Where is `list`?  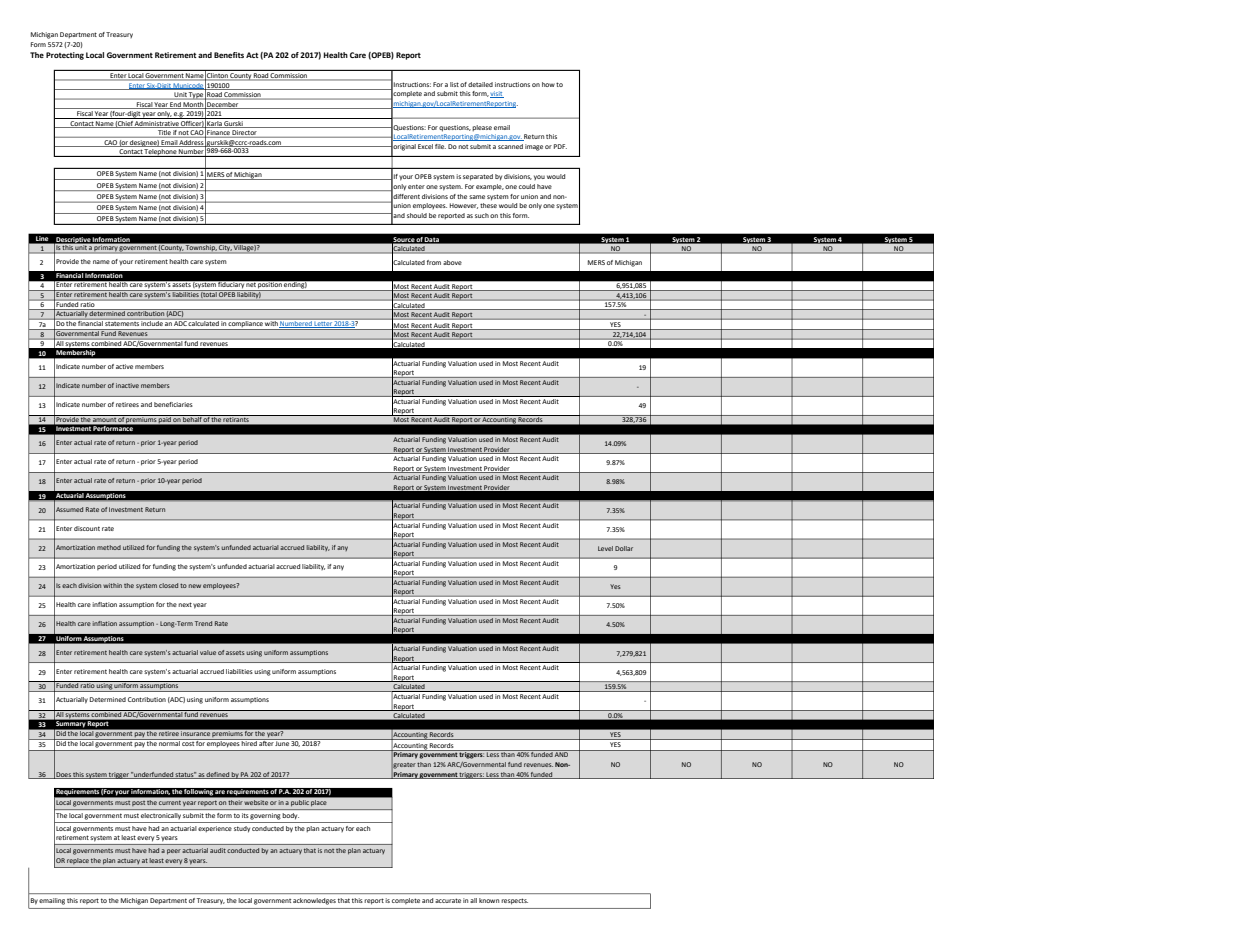
list is located at coordinates (454, 84).
